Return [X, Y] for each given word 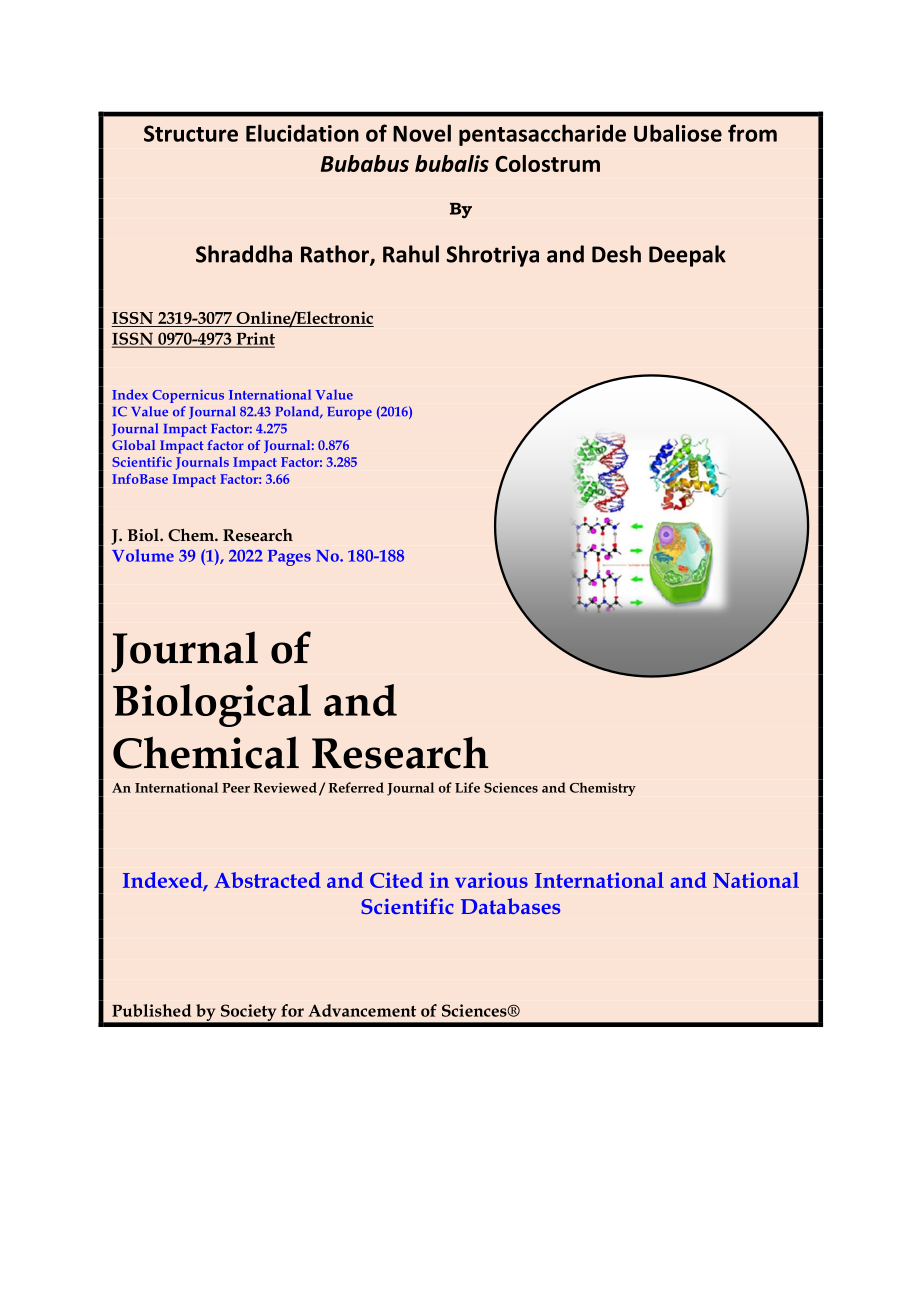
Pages [289, 558]
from [752, 133]
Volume [143, 555]
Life [467, 787]
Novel [422, 133]
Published [151, 1010]
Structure [191, 133]
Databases [510, 906]
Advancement [362, 1010]
